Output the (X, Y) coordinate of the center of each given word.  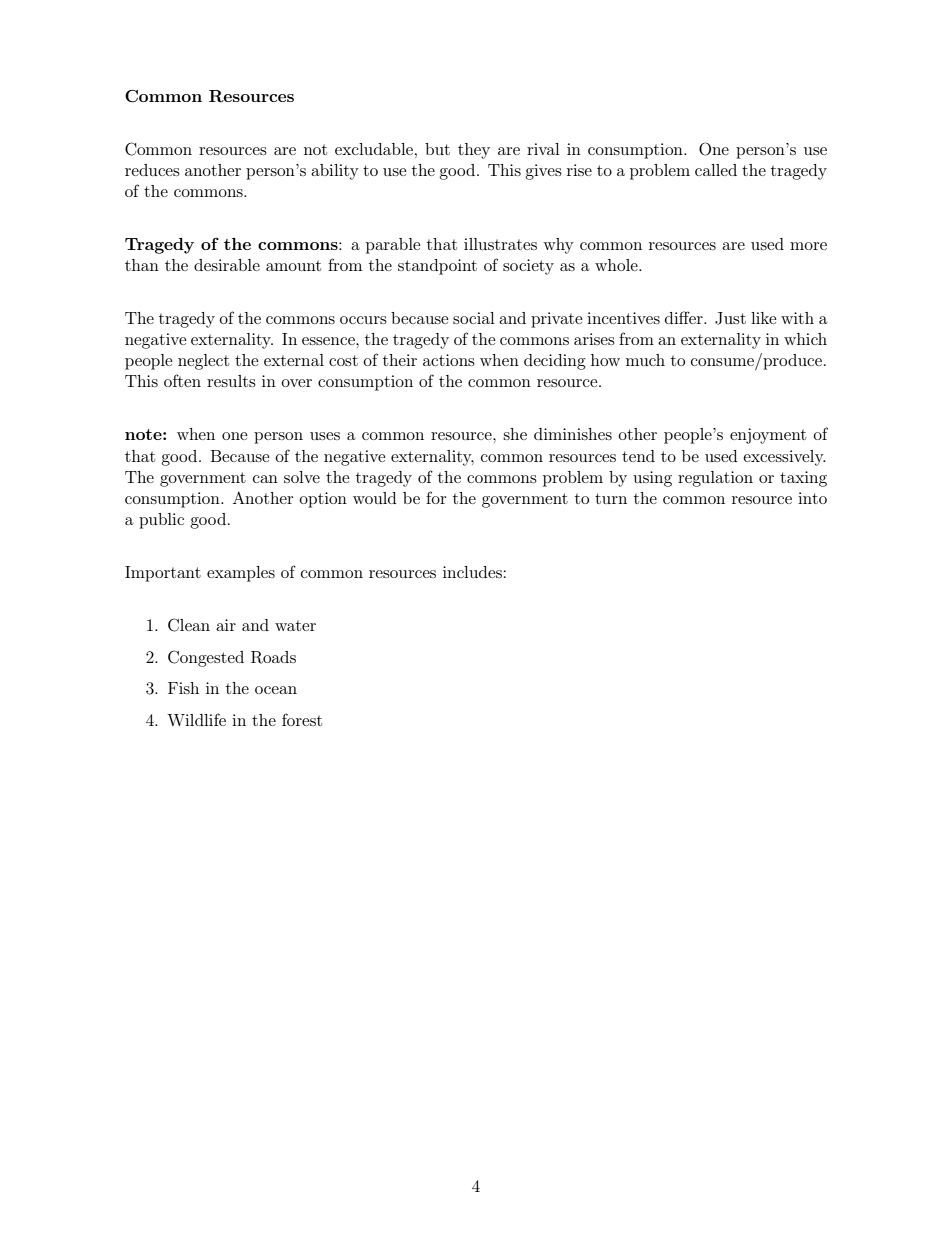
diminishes (573, 434)
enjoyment (768, 436)
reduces (152, 170)
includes (472, 572)
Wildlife (196, 719)
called (716, 170)
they (474, 151)
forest (302, 719)
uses (325, 436)
